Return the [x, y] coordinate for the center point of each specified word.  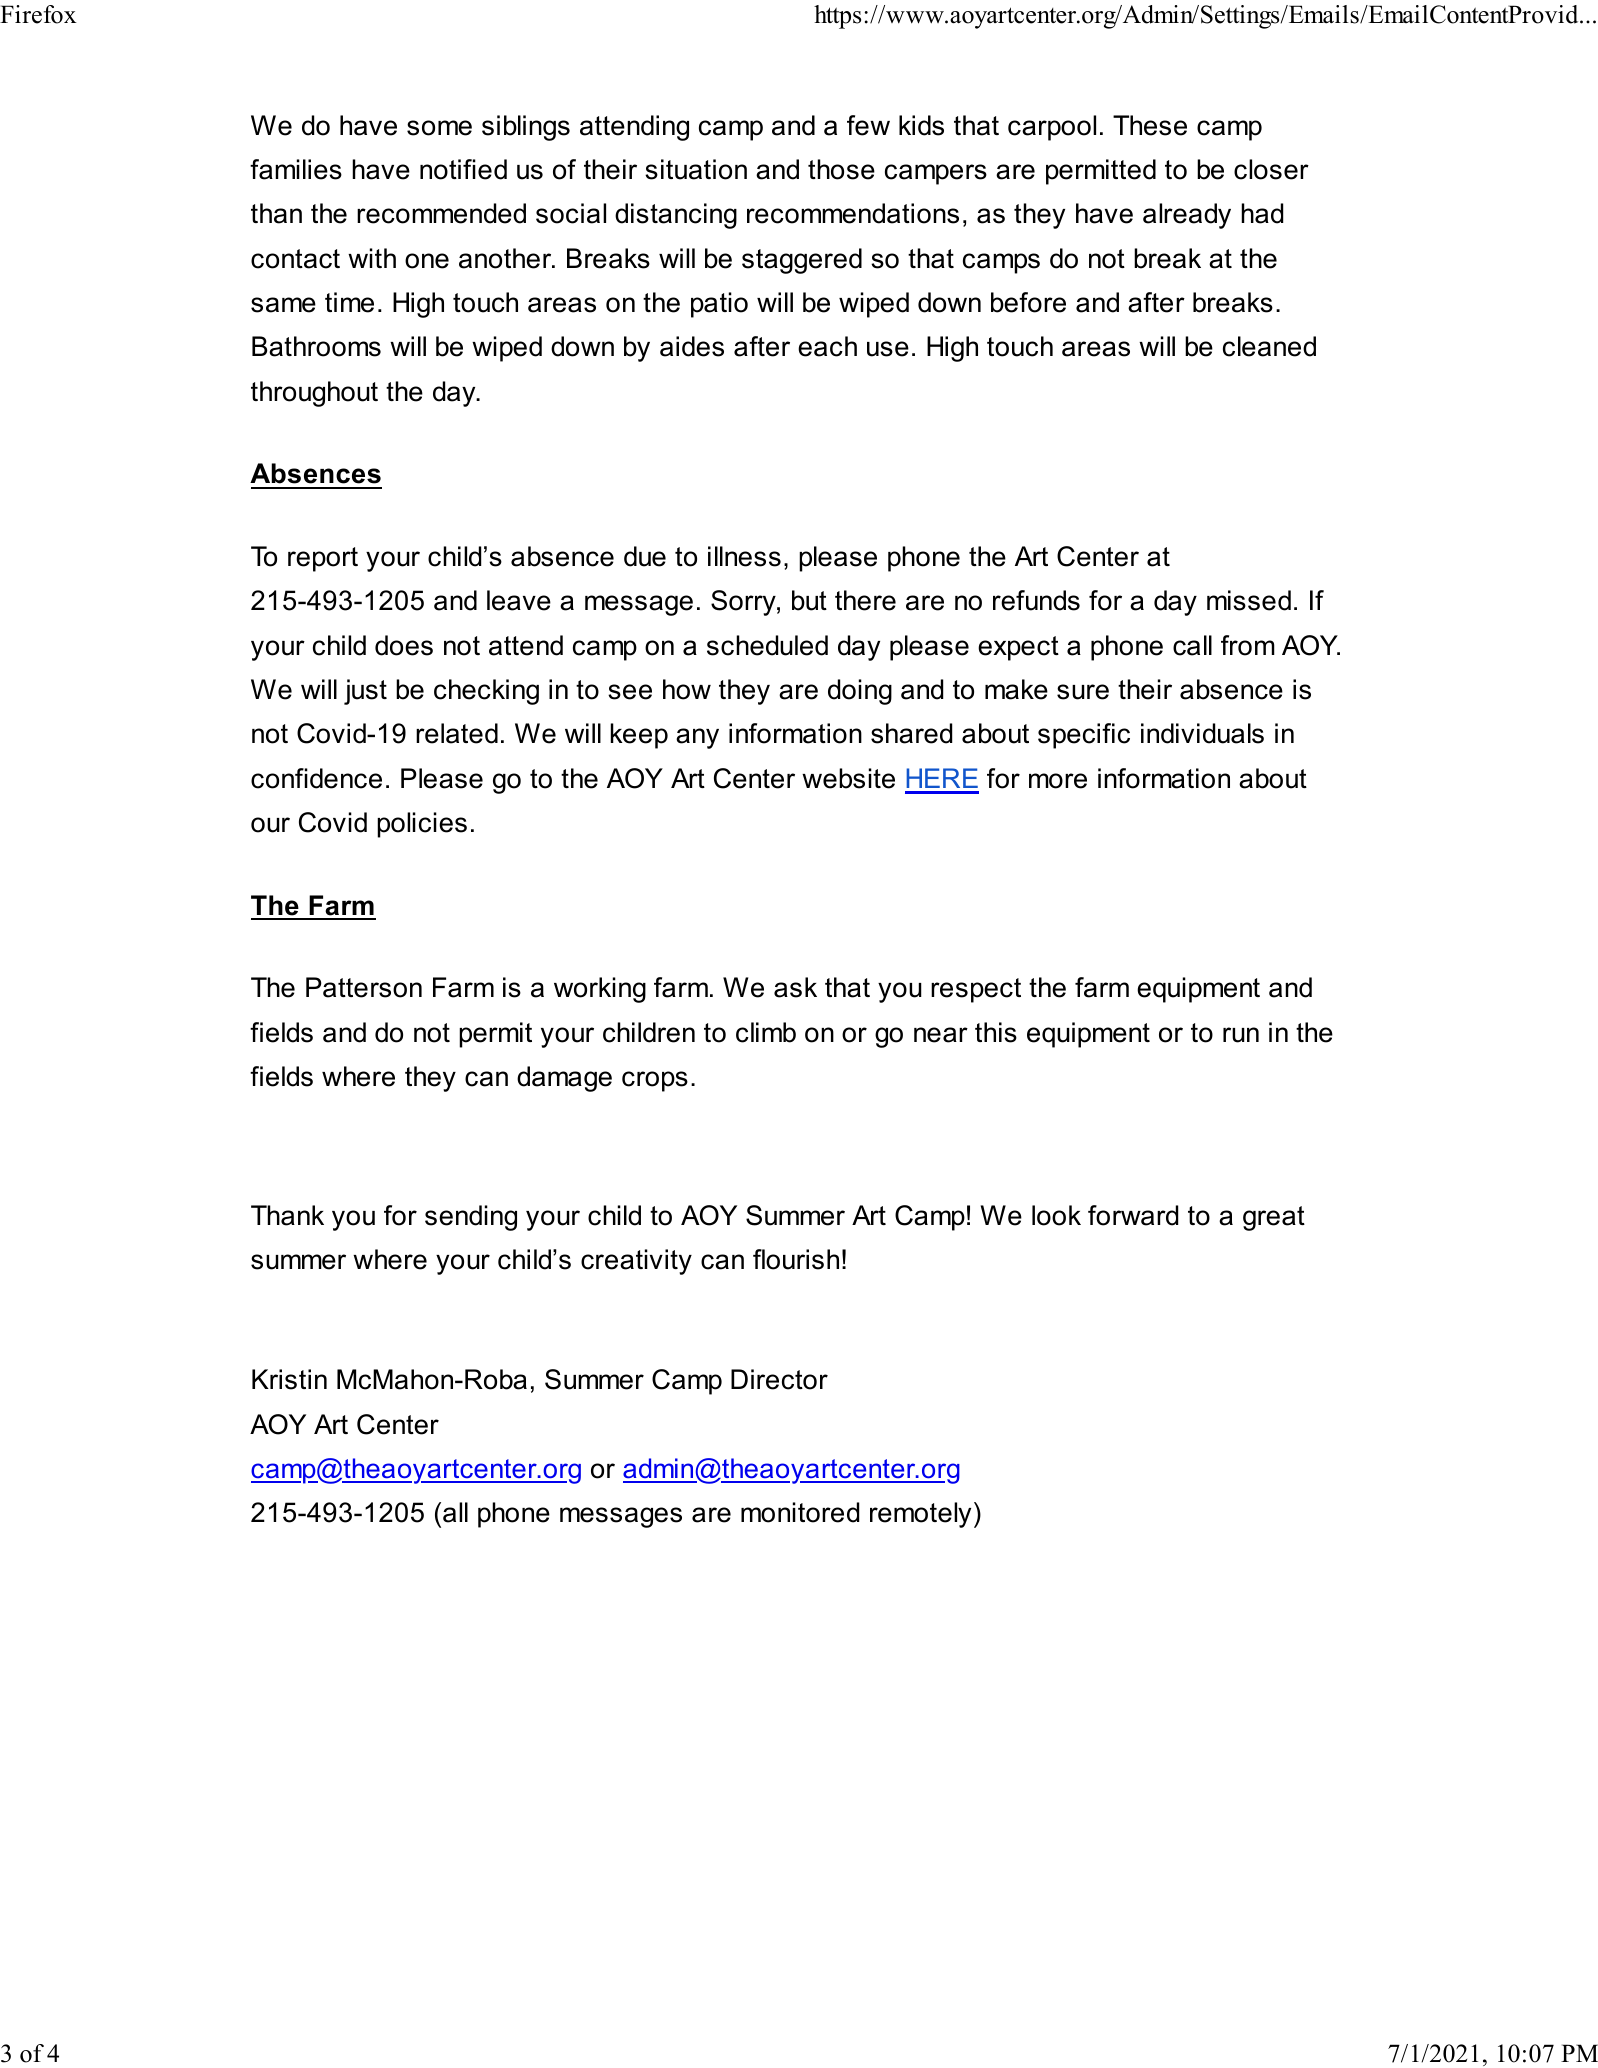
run [1241, 1035]
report [323, 559]
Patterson [364, 987]
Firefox [38, 14]
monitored [800, 1512]
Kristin [289, 1379]
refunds [1036, 600]
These [1150, 125]
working [600, 990]
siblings [526, 128]
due [645, 556]
